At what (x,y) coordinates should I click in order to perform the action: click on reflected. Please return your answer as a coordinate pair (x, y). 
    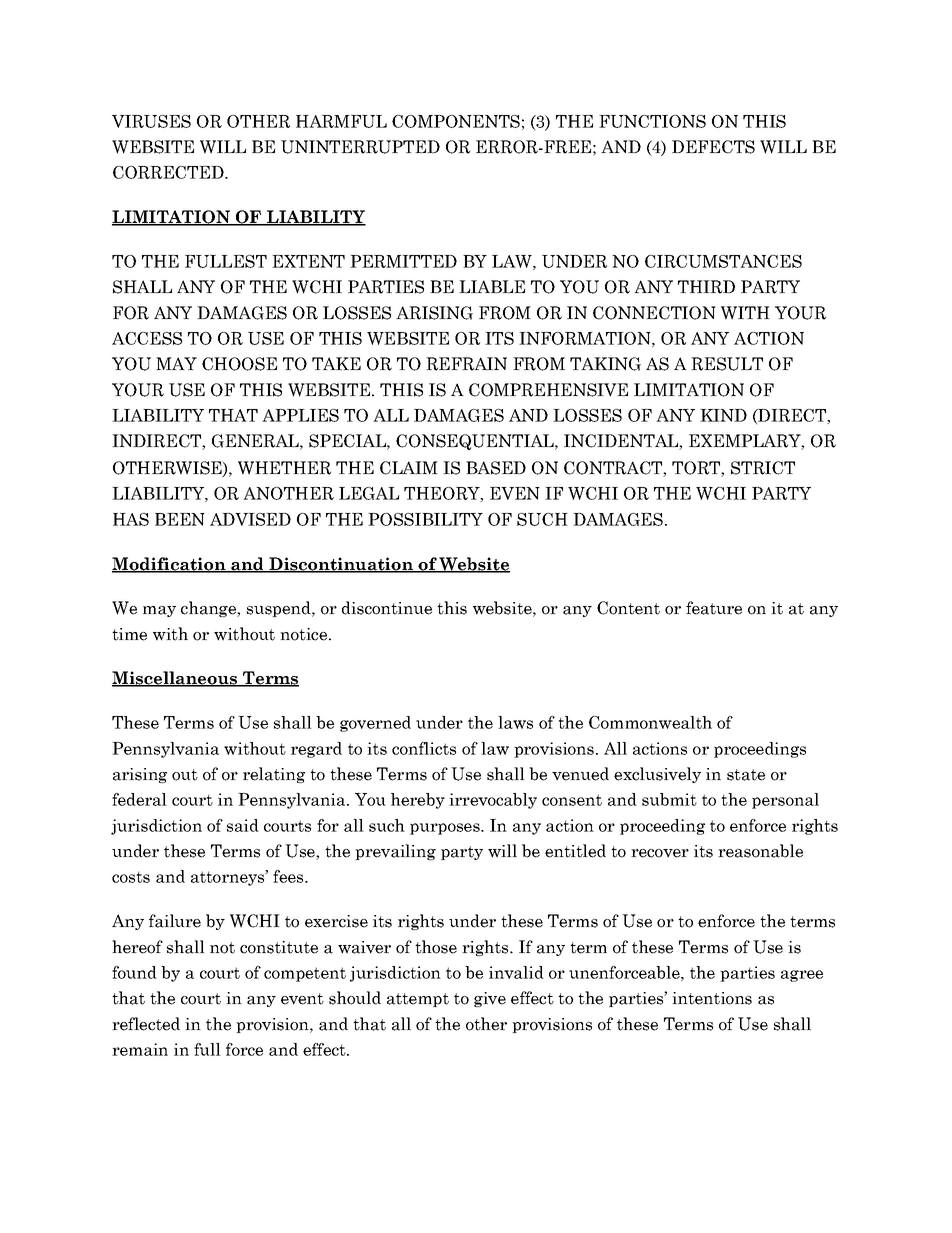
    Looking at the image, I should click on (146, 1024).
